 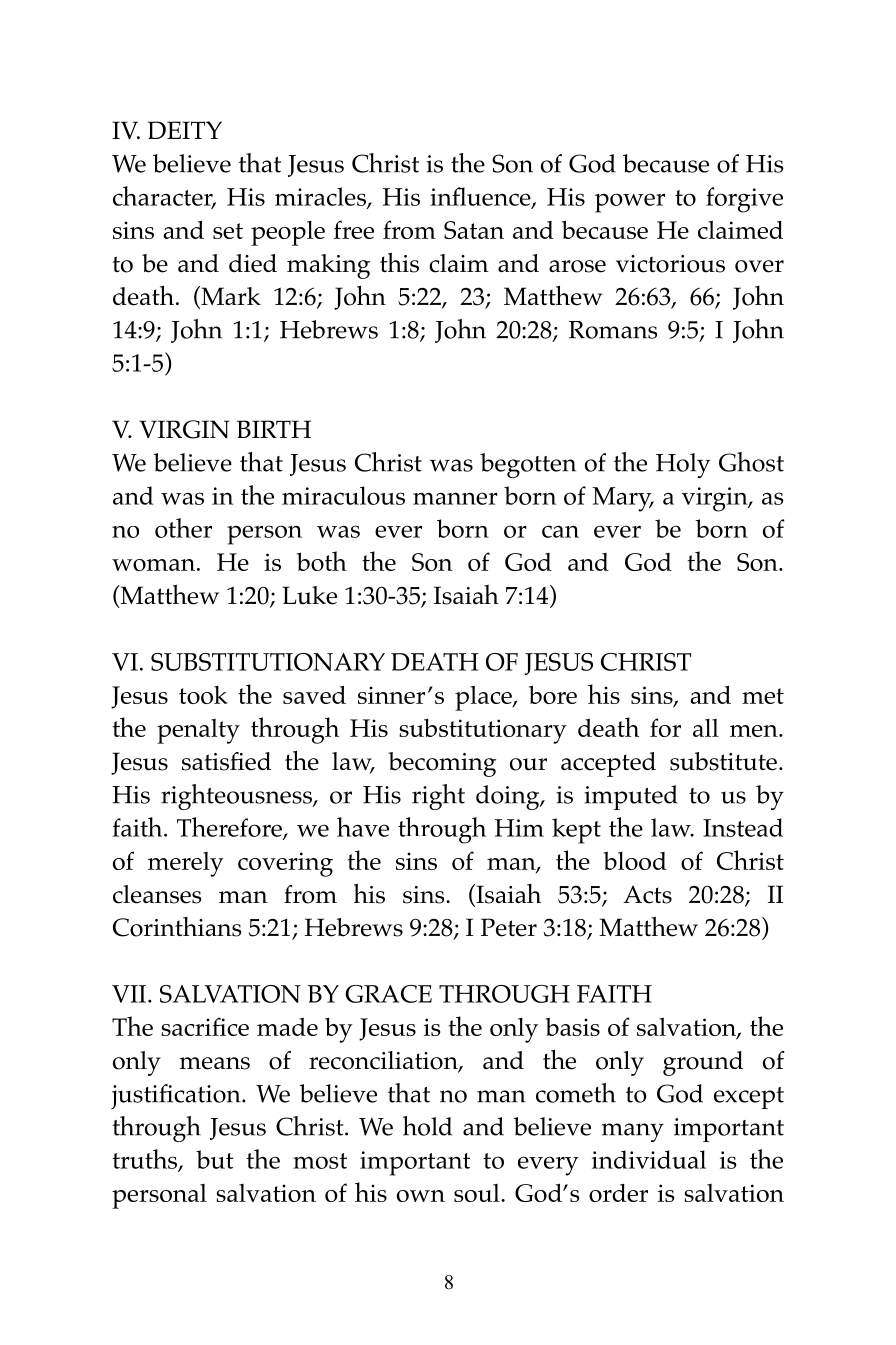 I want to click on power, so click(x=630, y=203).
